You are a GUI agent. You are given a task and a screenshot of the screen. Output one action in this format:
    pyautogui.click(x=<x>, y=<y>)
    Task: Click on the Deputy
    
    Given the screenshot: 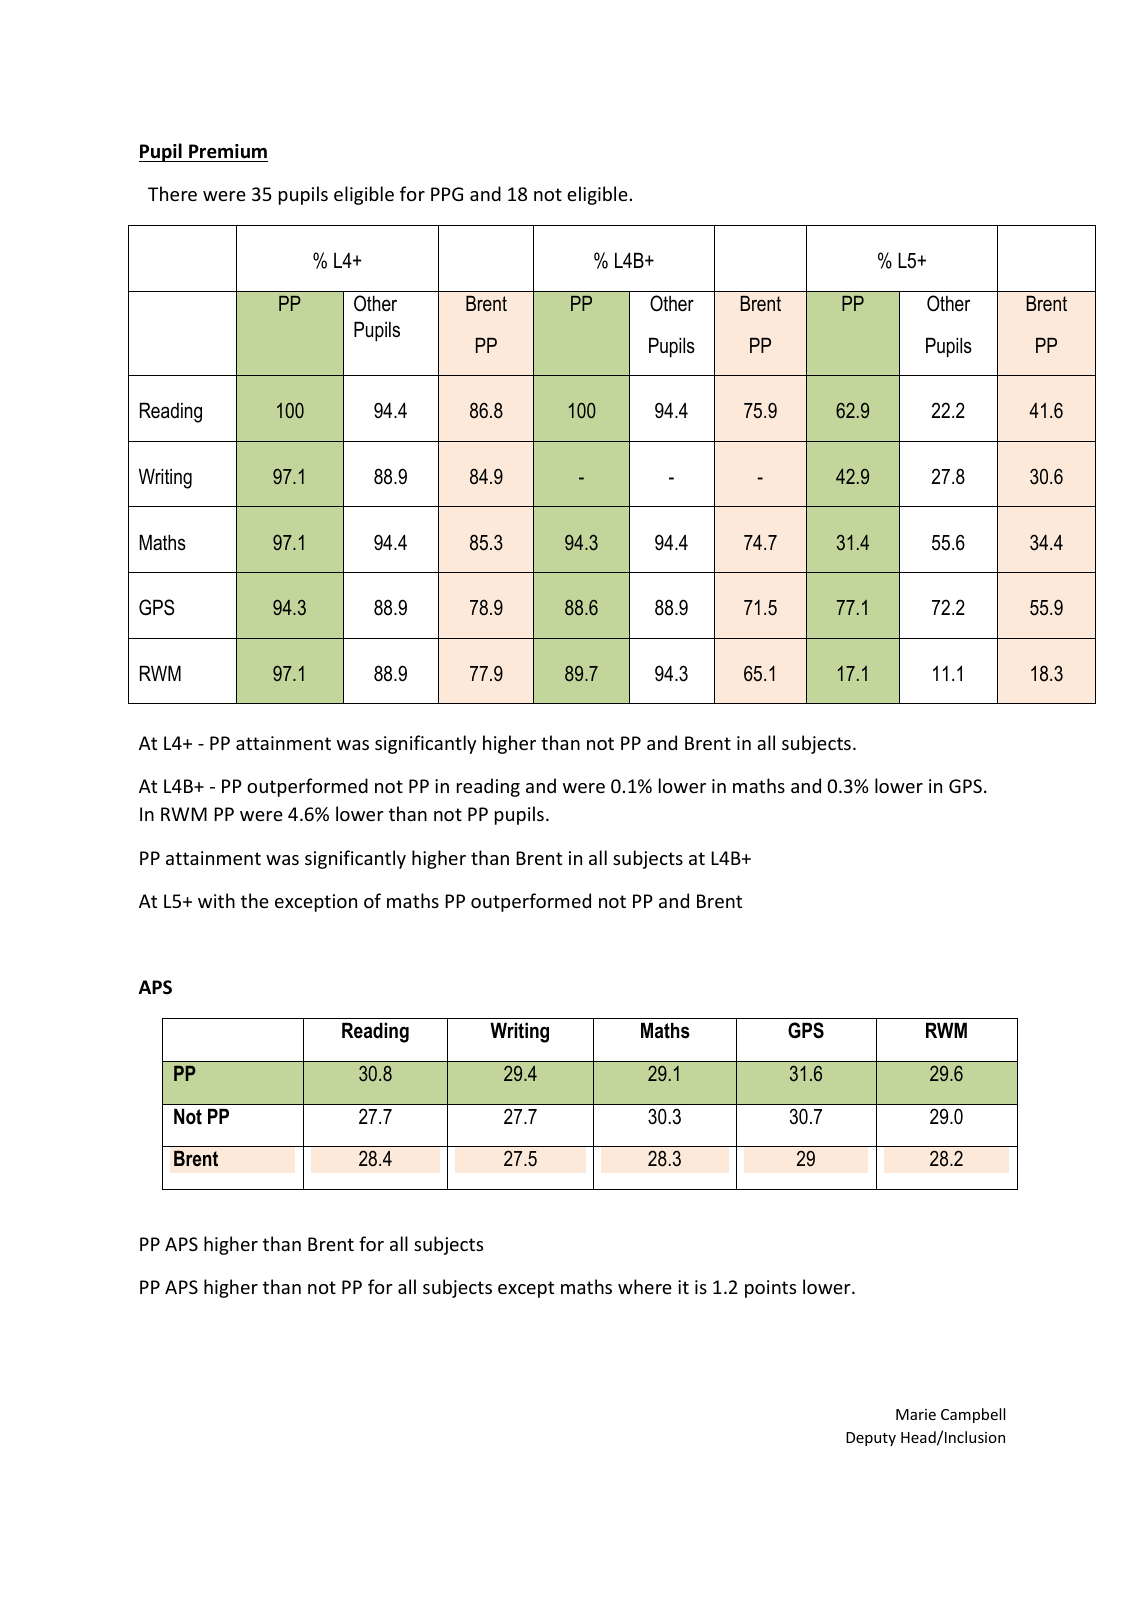 What is the action you would take?
    pyautogui.click(x=871, y=1439)
